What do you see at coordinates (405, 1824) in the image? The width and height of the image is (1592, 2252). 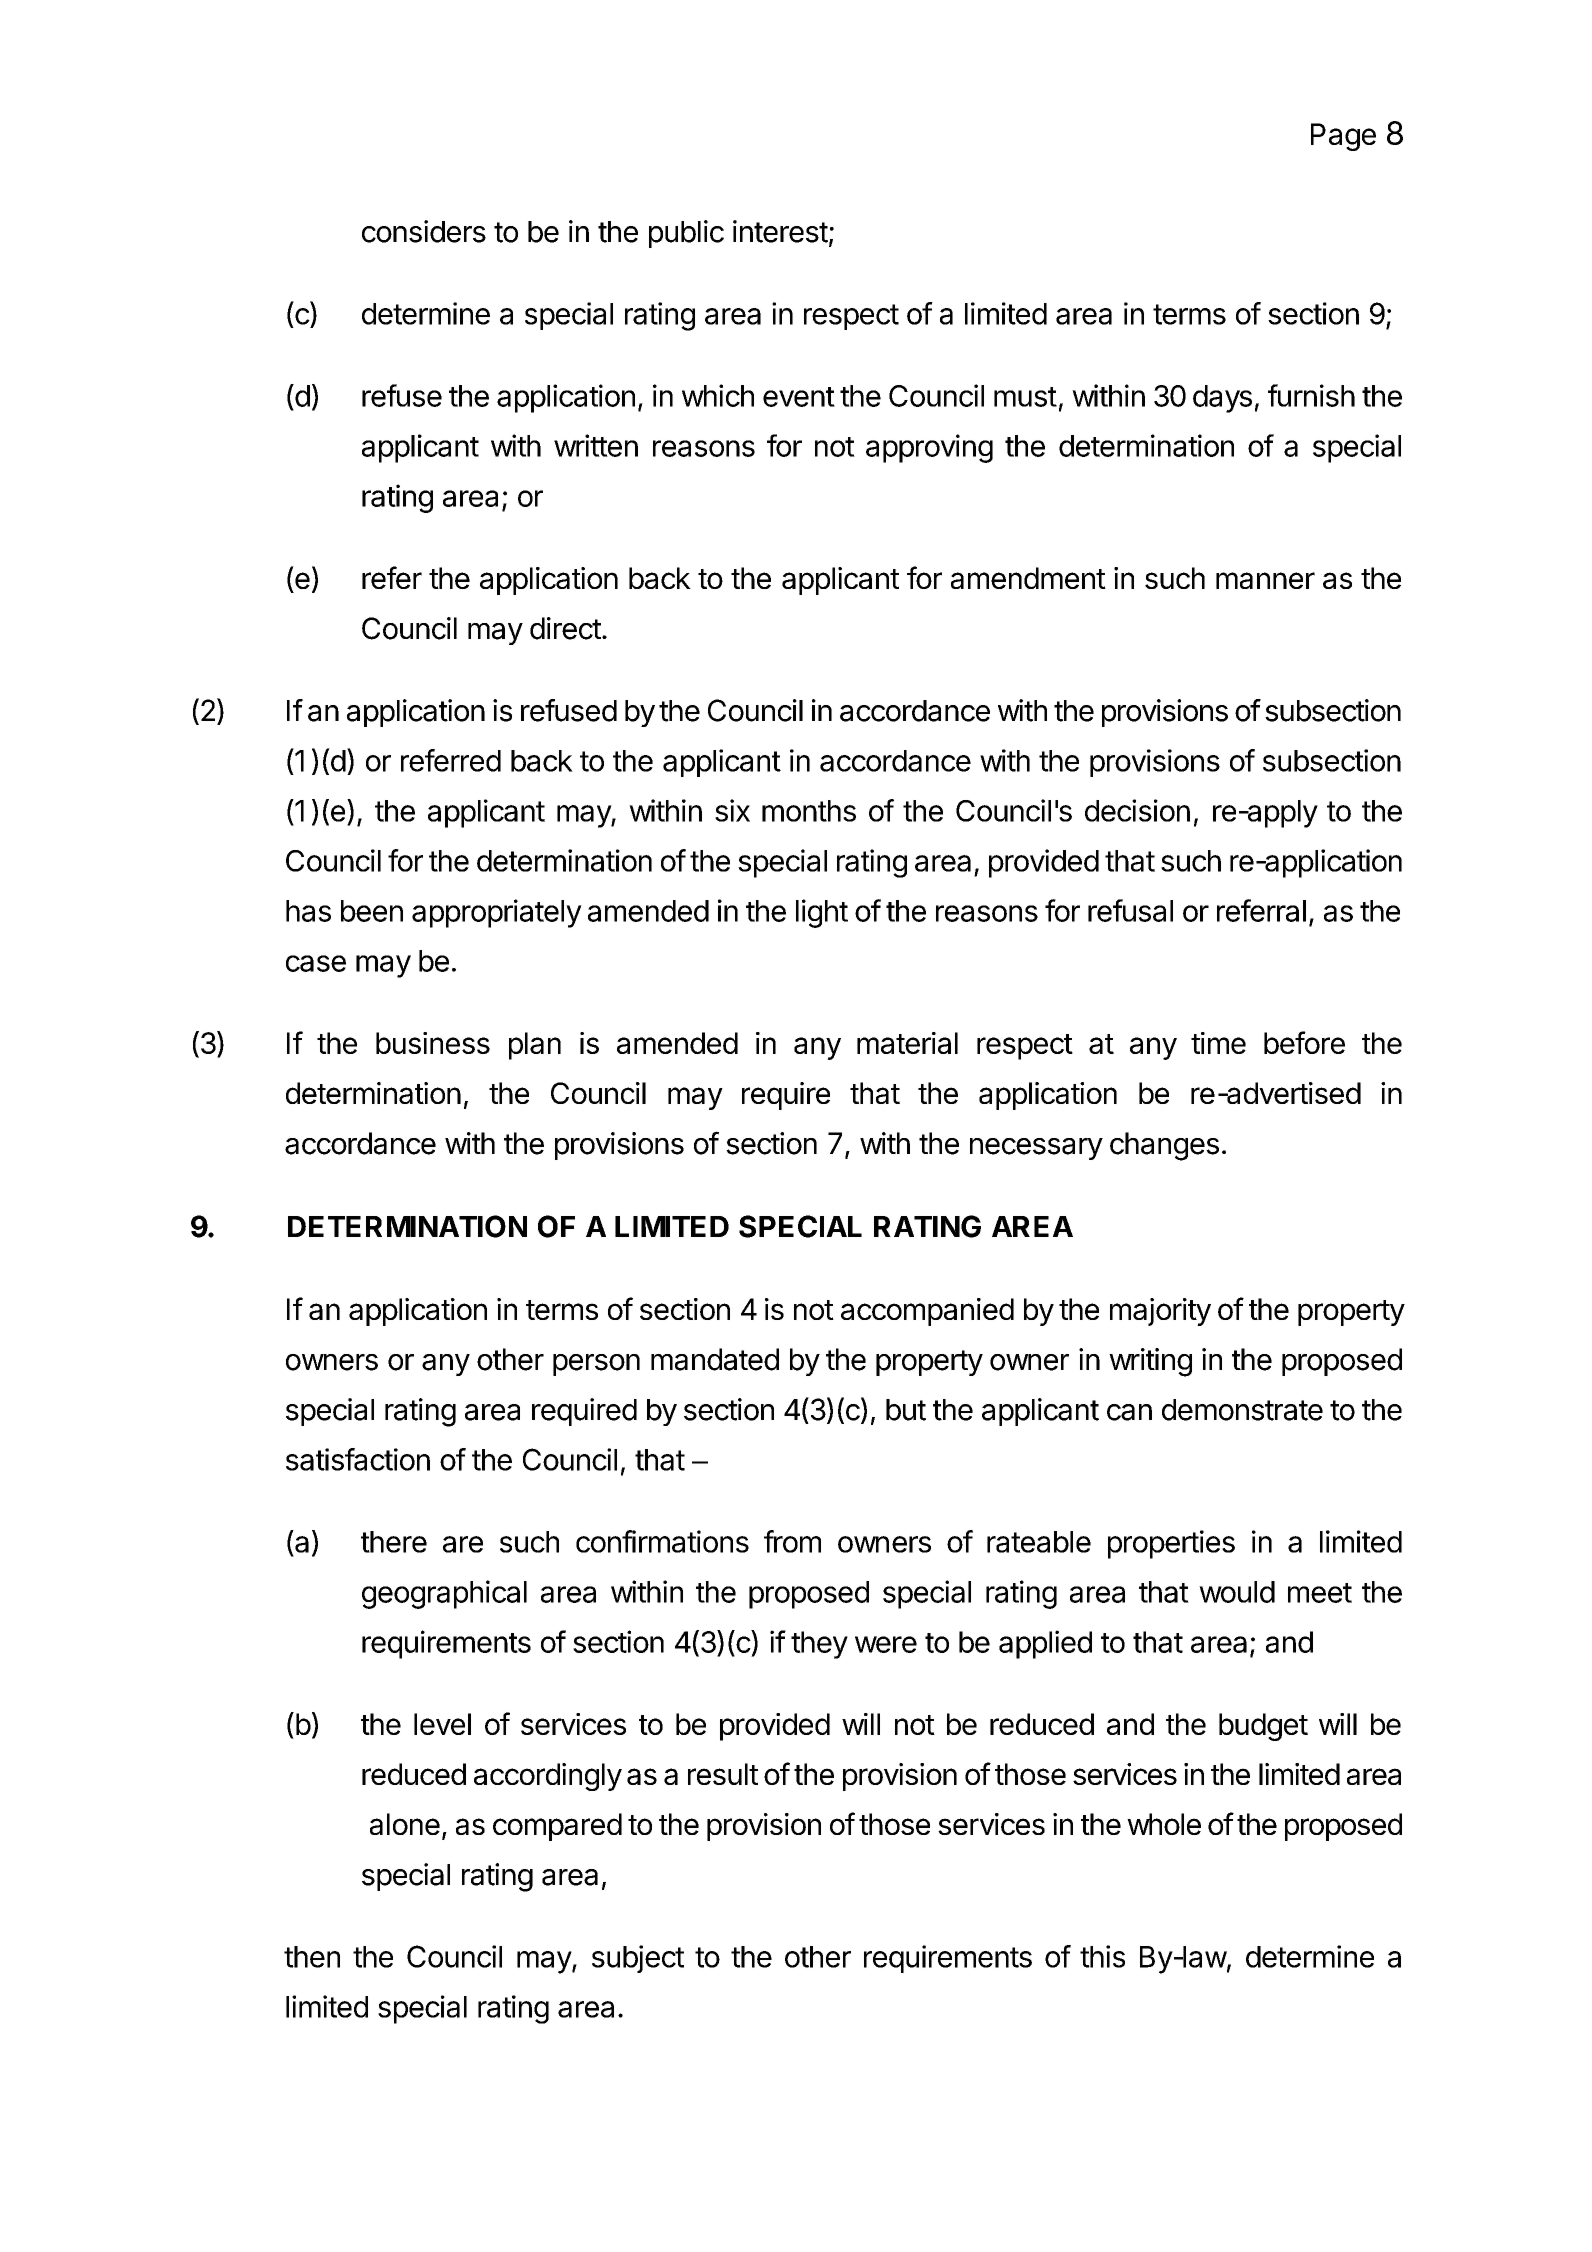 I see `alone` at bounding box center [405, 1824].
